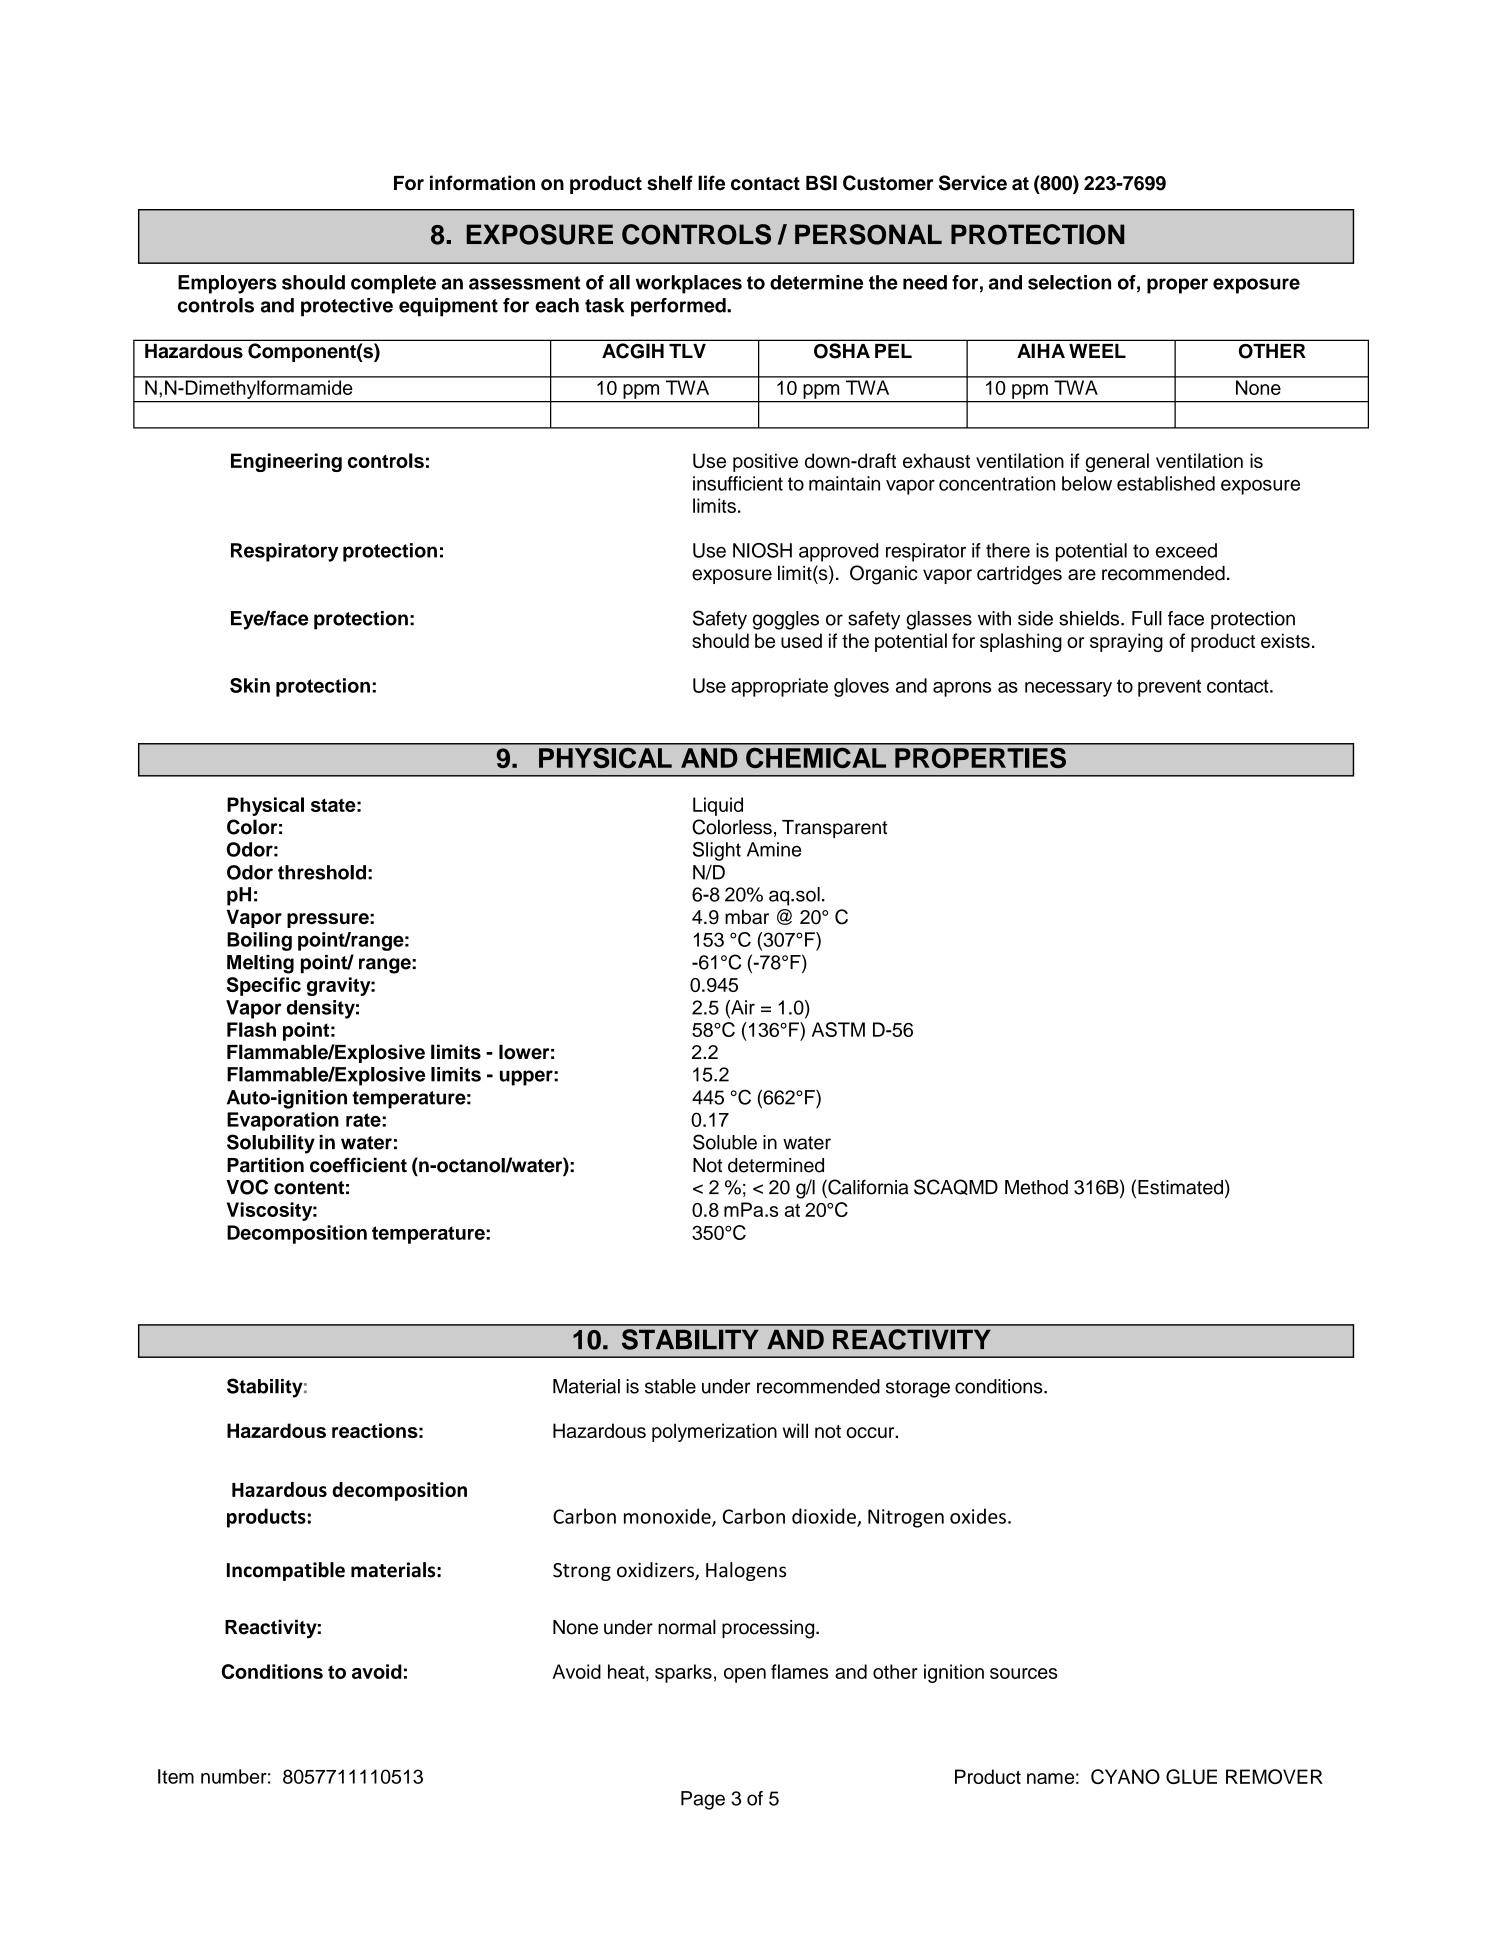 This screenshot has width=1498, height=1938. I want to click on life, so click(711, 183).
